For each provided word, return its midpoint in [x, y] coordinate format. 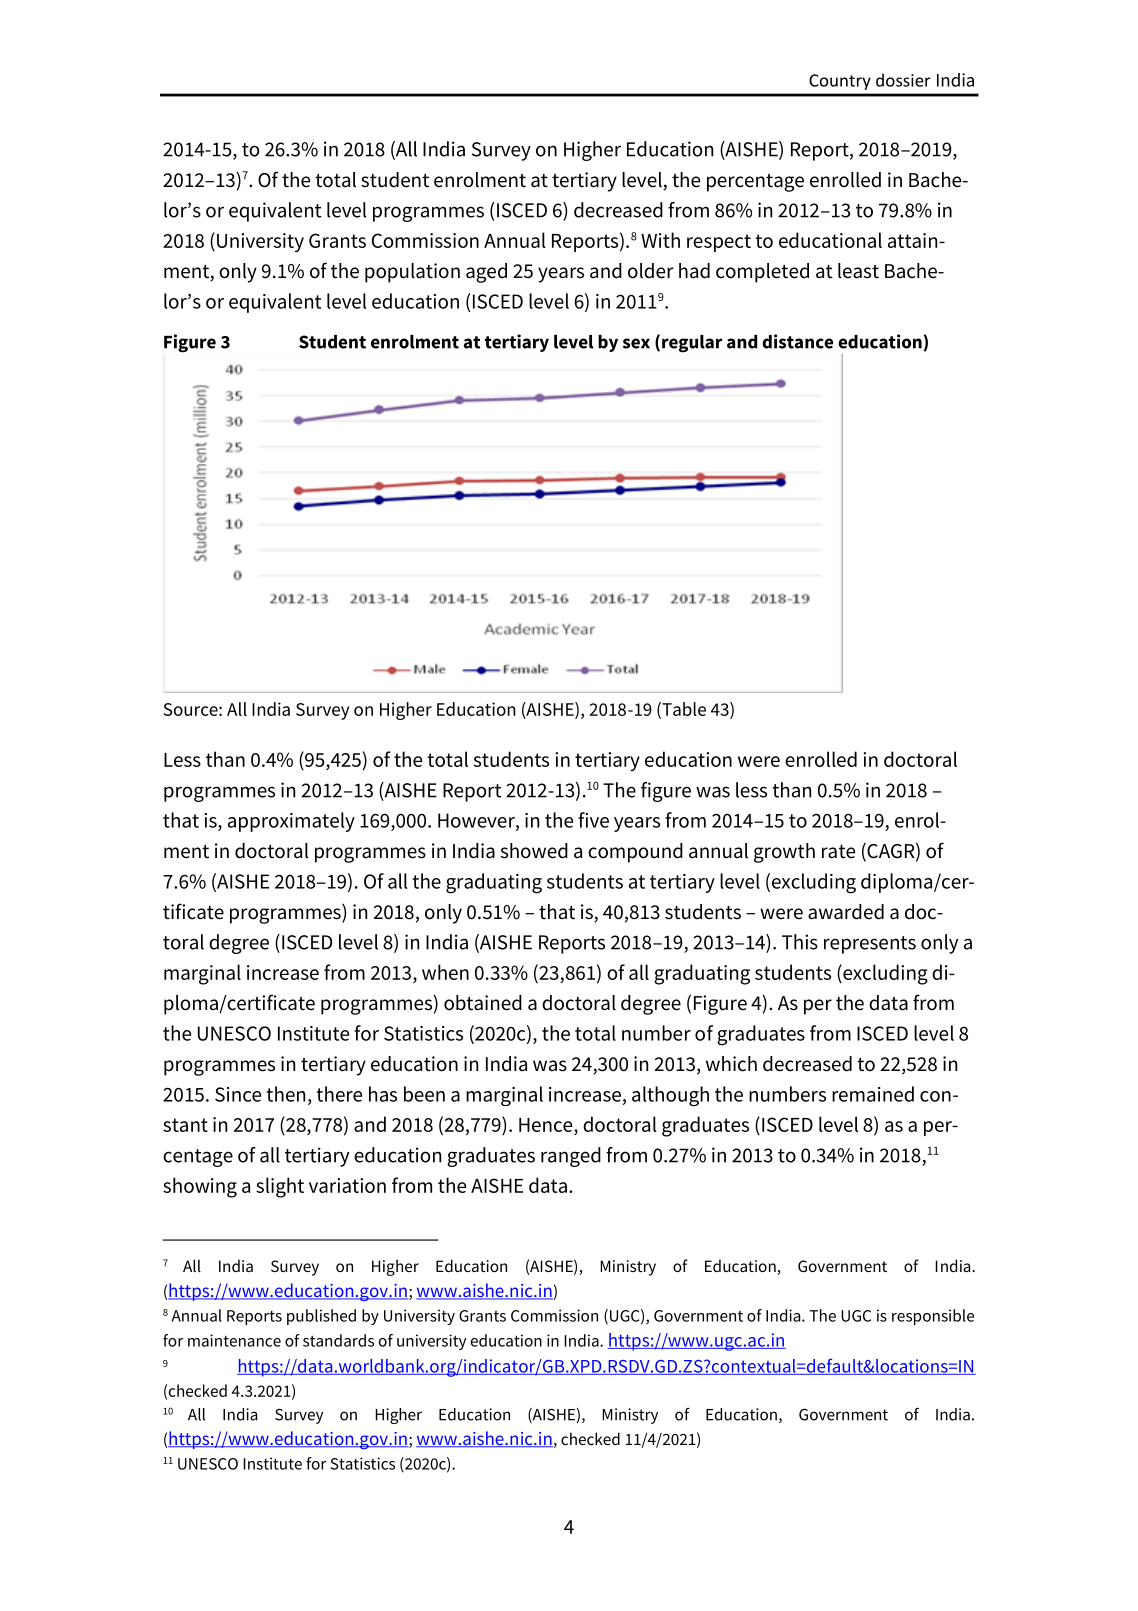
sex [636, 343]
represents [870, 945]
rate [838, 852]
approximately [291, 822]
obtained [483, 1003]
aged [486, 273]
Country [840, 82]
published [321, 1317]
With [660, 240]
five [593, 820]
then [286, 1094]
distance [797, 341]
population [412, 273]
